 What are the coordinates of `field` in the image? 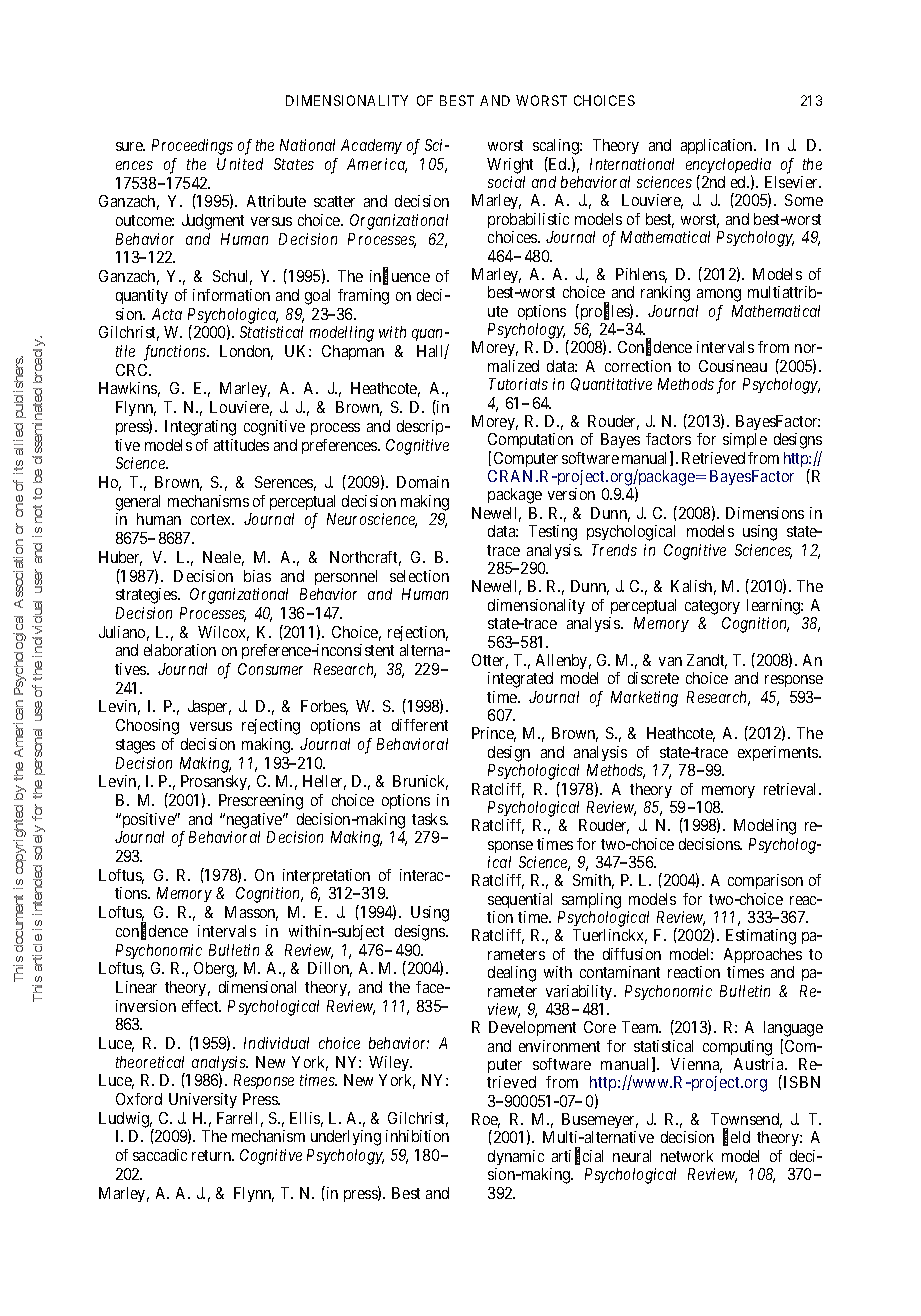 It's located at (736, 1138).
